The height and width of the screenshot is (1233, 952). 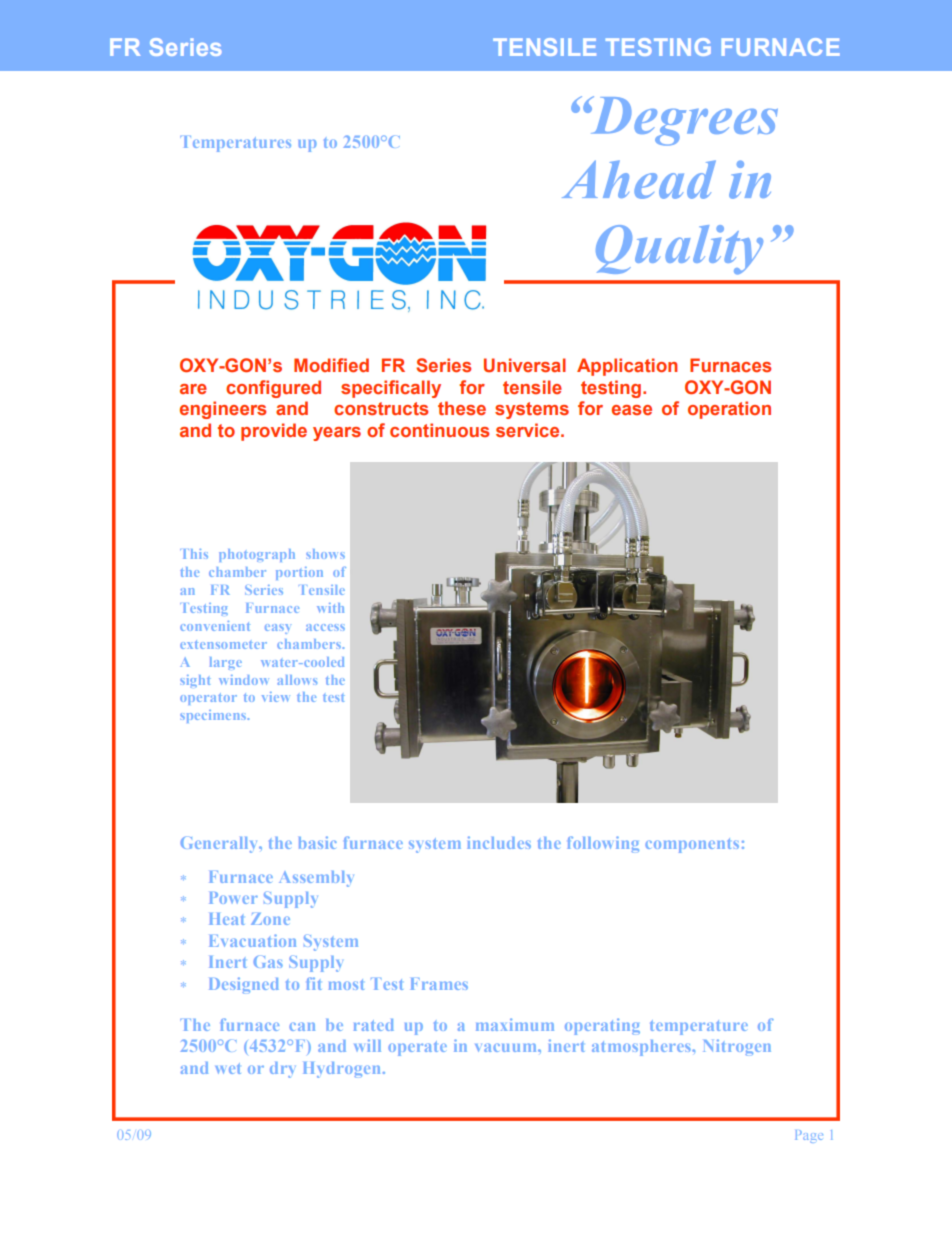 I want to click on window, so click(x=243, y=680).
